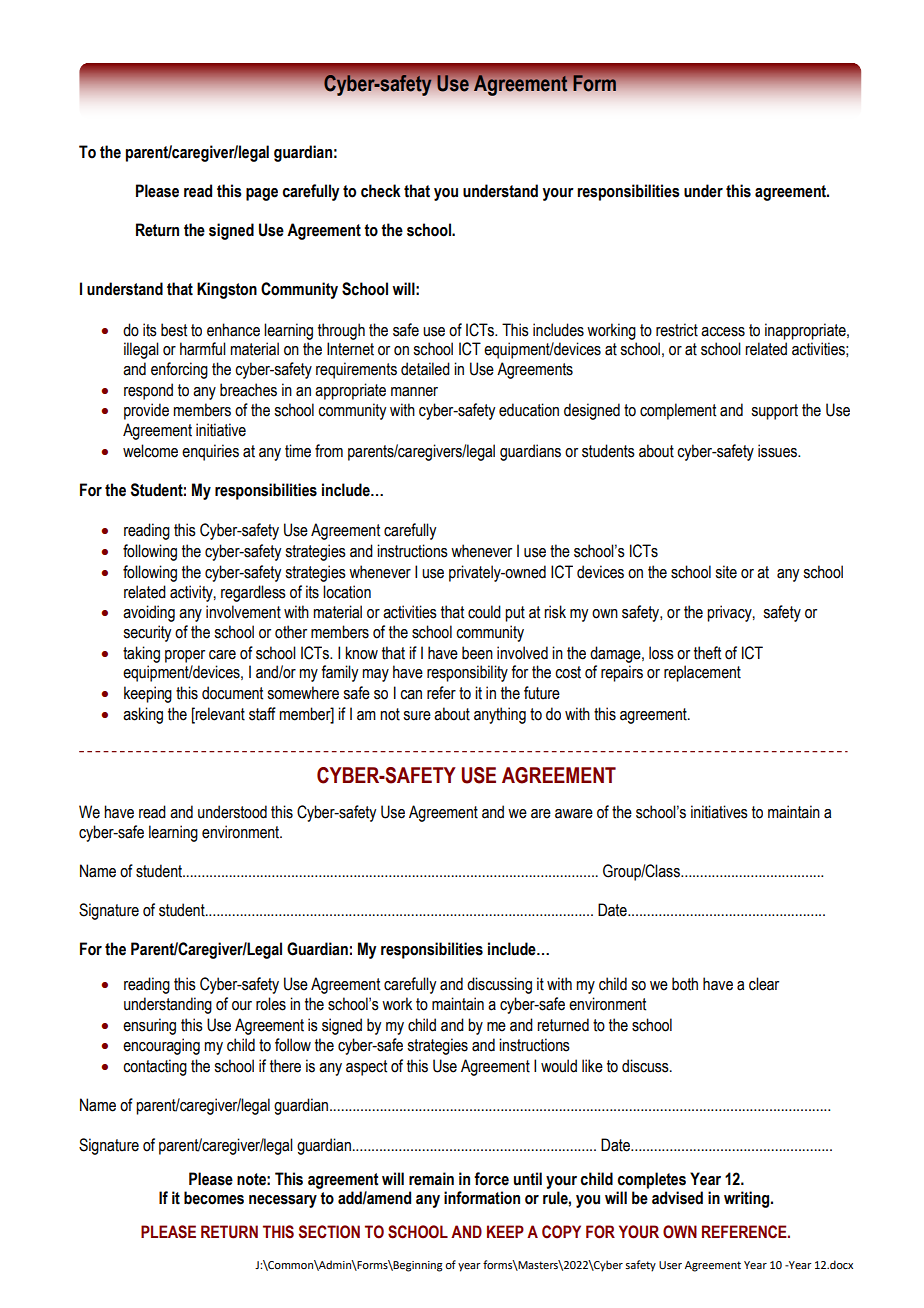  What do you see at coordinates (677, 330) in the image?
I see `restrict` at bounding box center [677, 330].
